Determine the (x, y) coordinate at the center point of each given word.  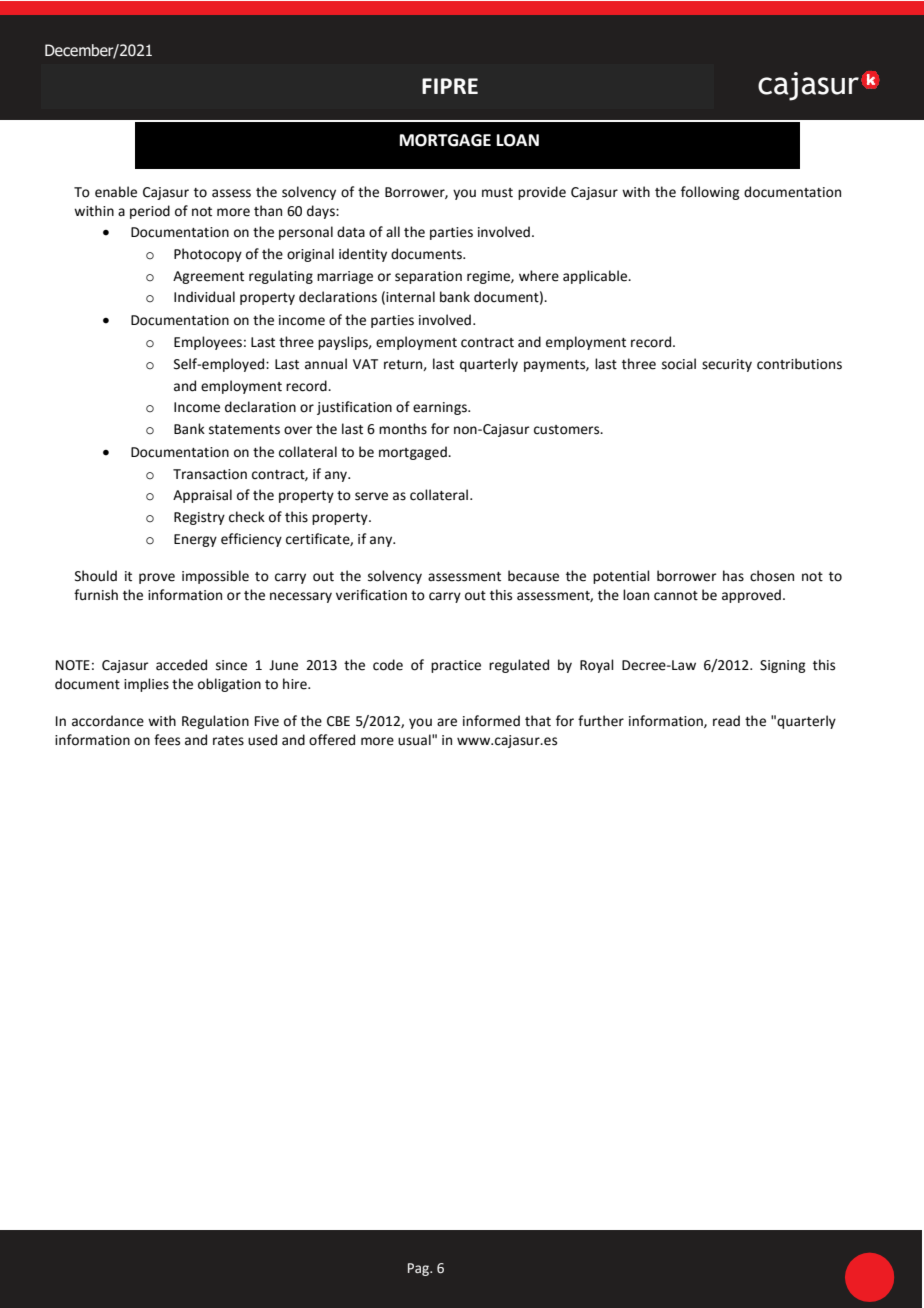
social (679, 364)
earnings (441, 408)
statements (244, 430)
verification (371, 595)
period (150, 212)
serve (371, 496)
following (710, 193)
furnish (96, 595)
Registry (199, 518)
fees (167, 740)
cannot (676, 596)
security (727, 365)
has (733, 576)
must (497, 193)
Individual (204, 297)
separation (428, 277)
